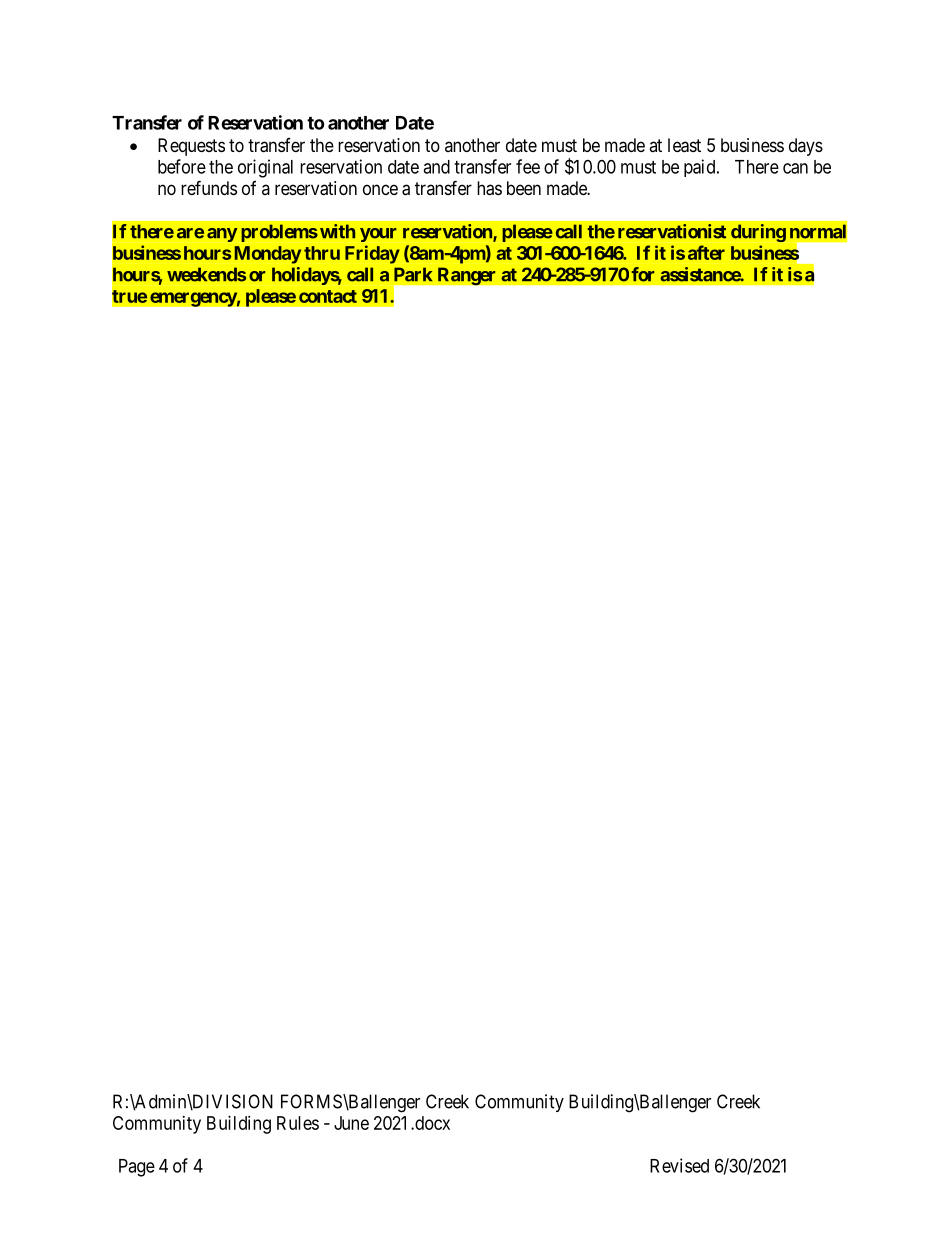 The height and width of the page is (1233, 952). Describe the element at coordinates (679, 1165) in the page. I see `Revised` at that location.
